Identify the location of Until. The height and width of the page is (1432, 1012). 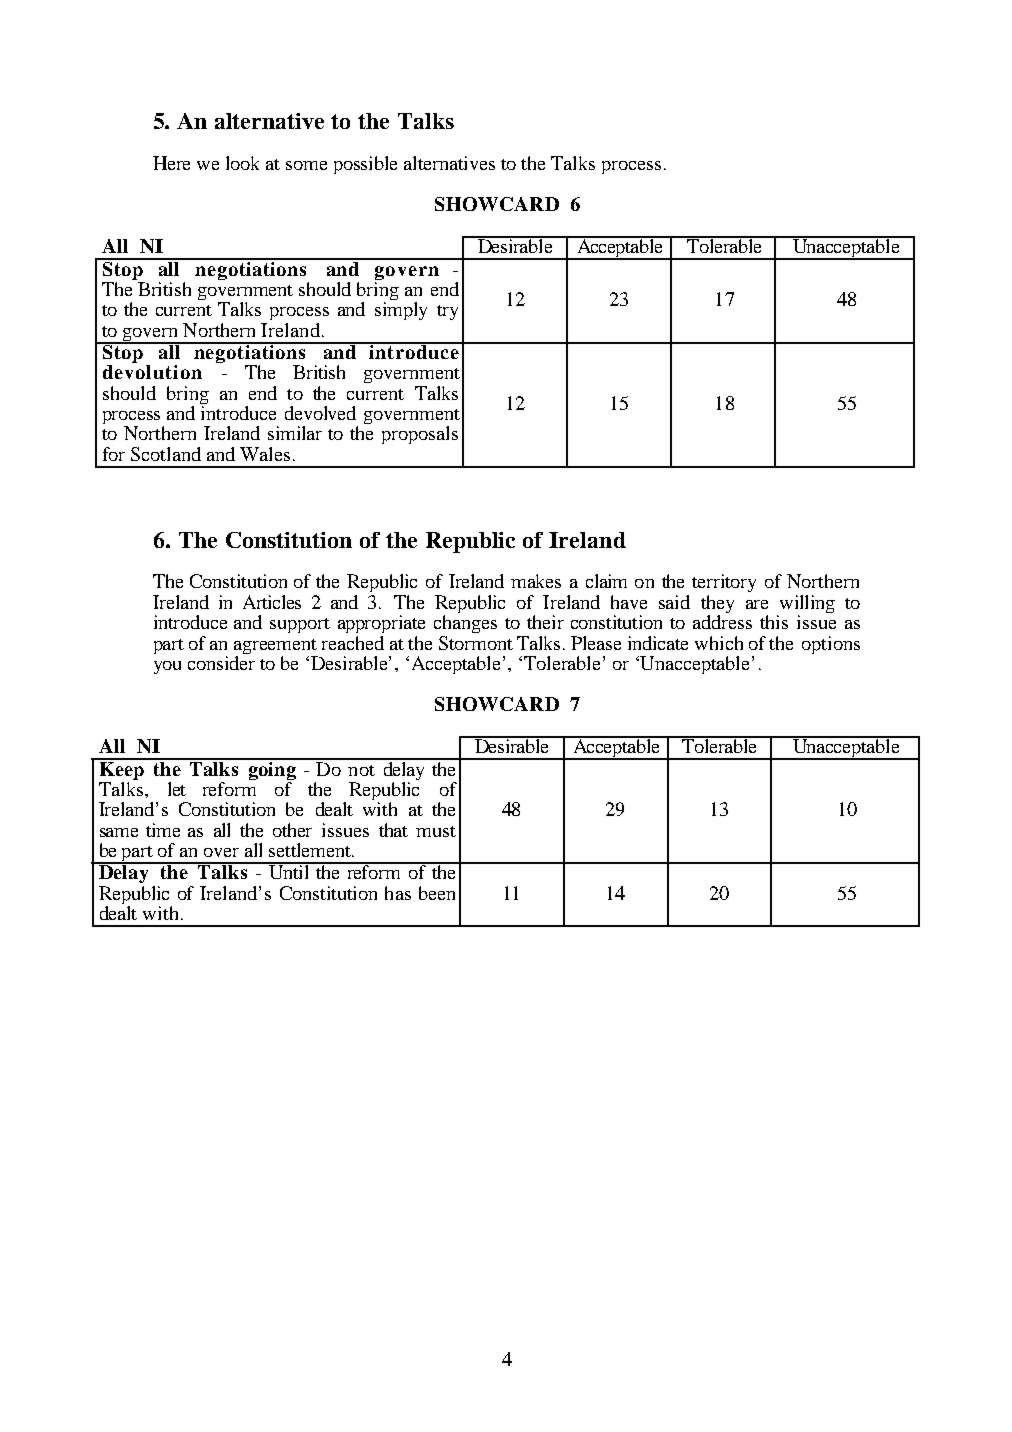
(289, 871).
